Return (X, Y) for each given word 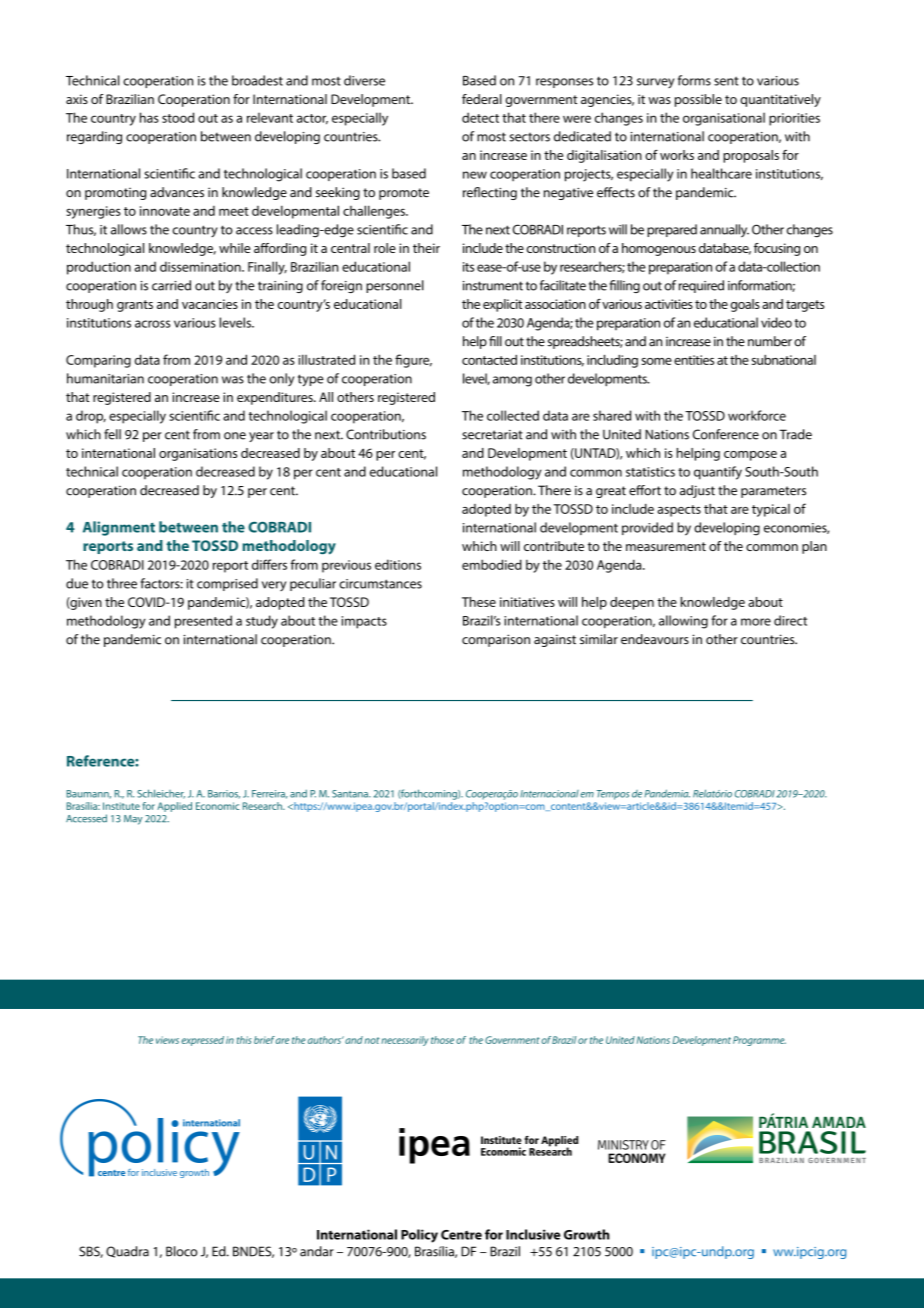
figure (413, 361)
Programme (759, 1041)
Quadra (127, 1252)
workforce (757, 415)
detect (480, 117)
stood (178, 117)
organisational (724, 119)
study (262, 622)
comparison (496, 640)
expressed (202, 1041)
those (442, 1040)
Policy (419, 1236)
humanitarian (105, 378)
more (756, 622)
